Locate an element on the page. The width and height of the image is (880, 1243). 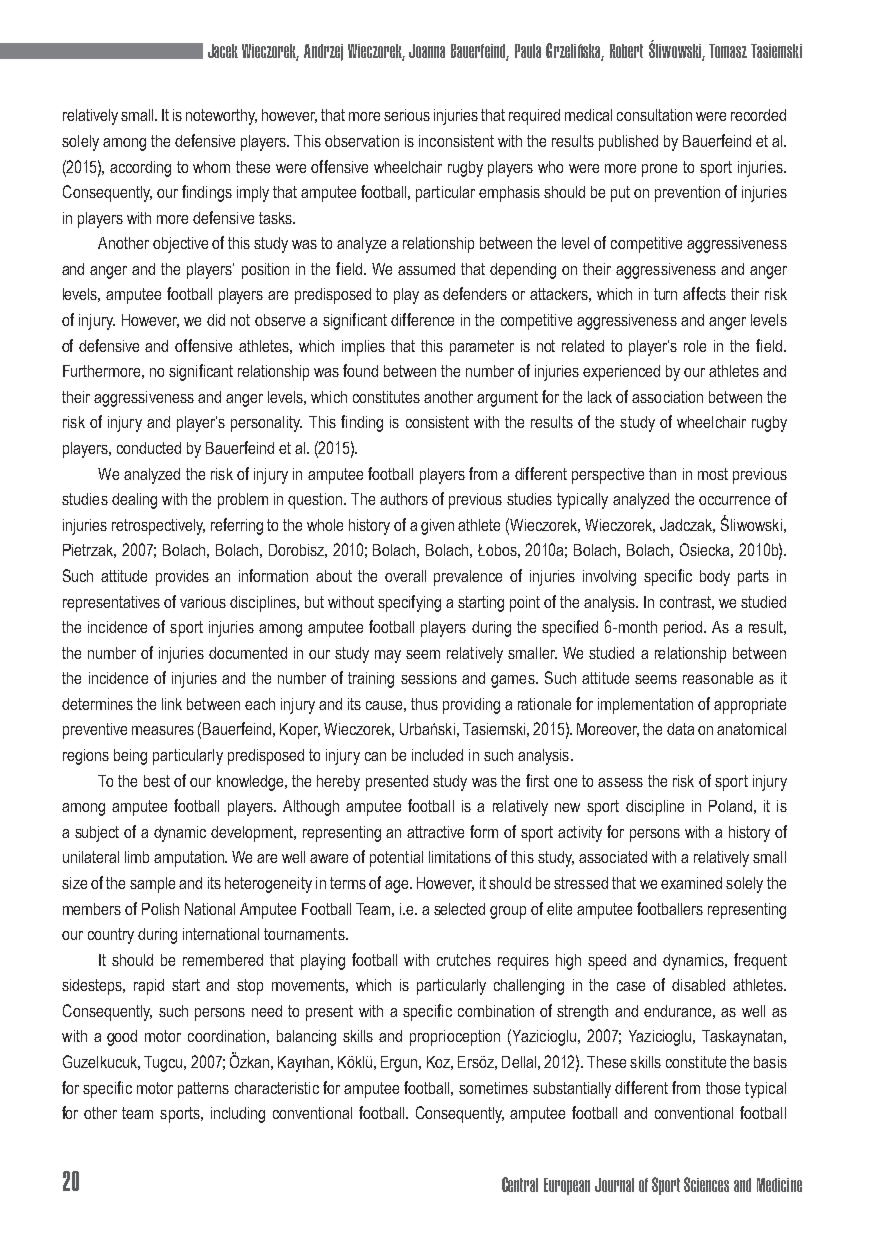
Central is located at coordinates (520, 1184).
